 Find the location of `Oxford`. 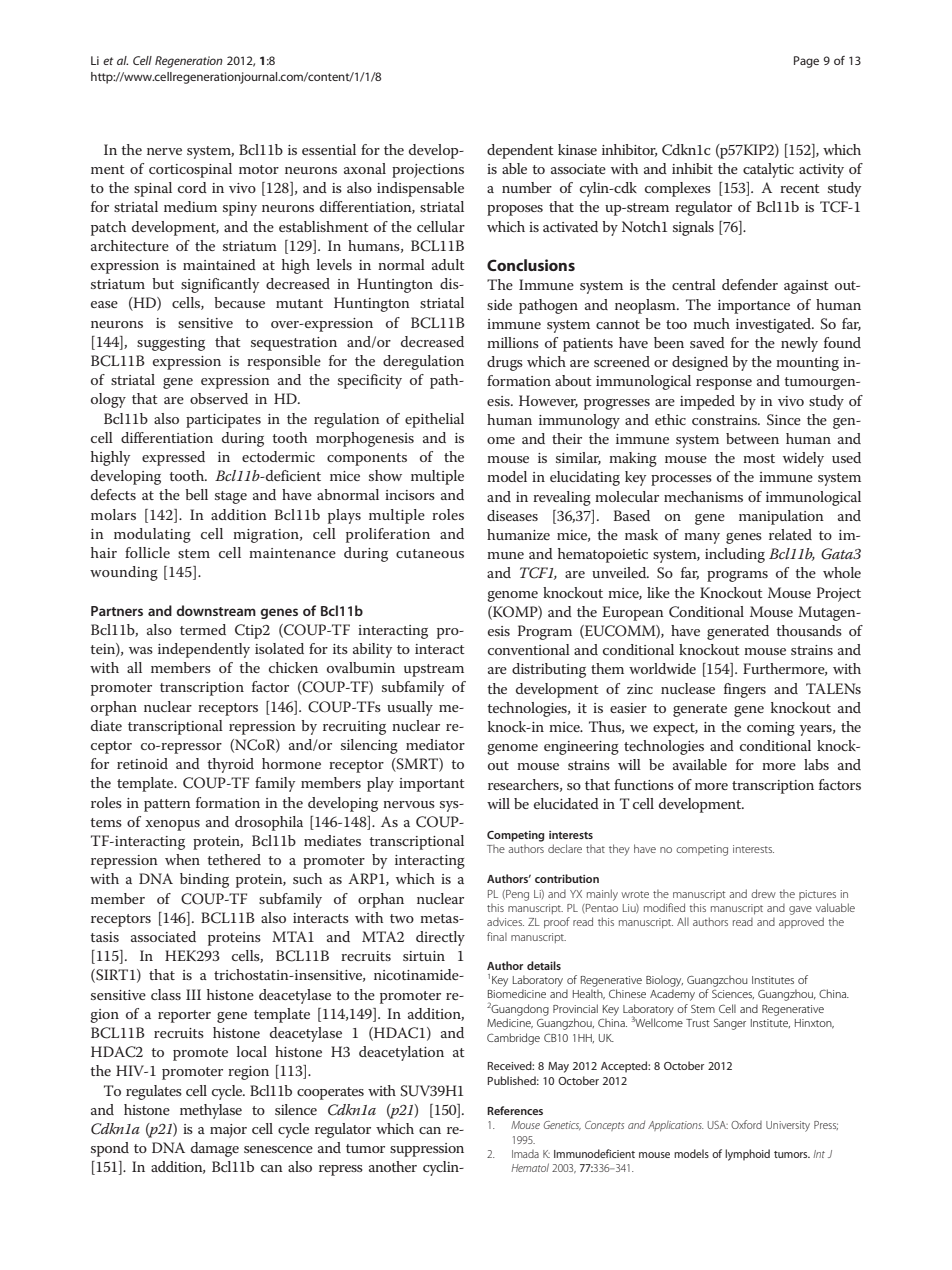

Oxford is located at coordinates (746, 1124).
